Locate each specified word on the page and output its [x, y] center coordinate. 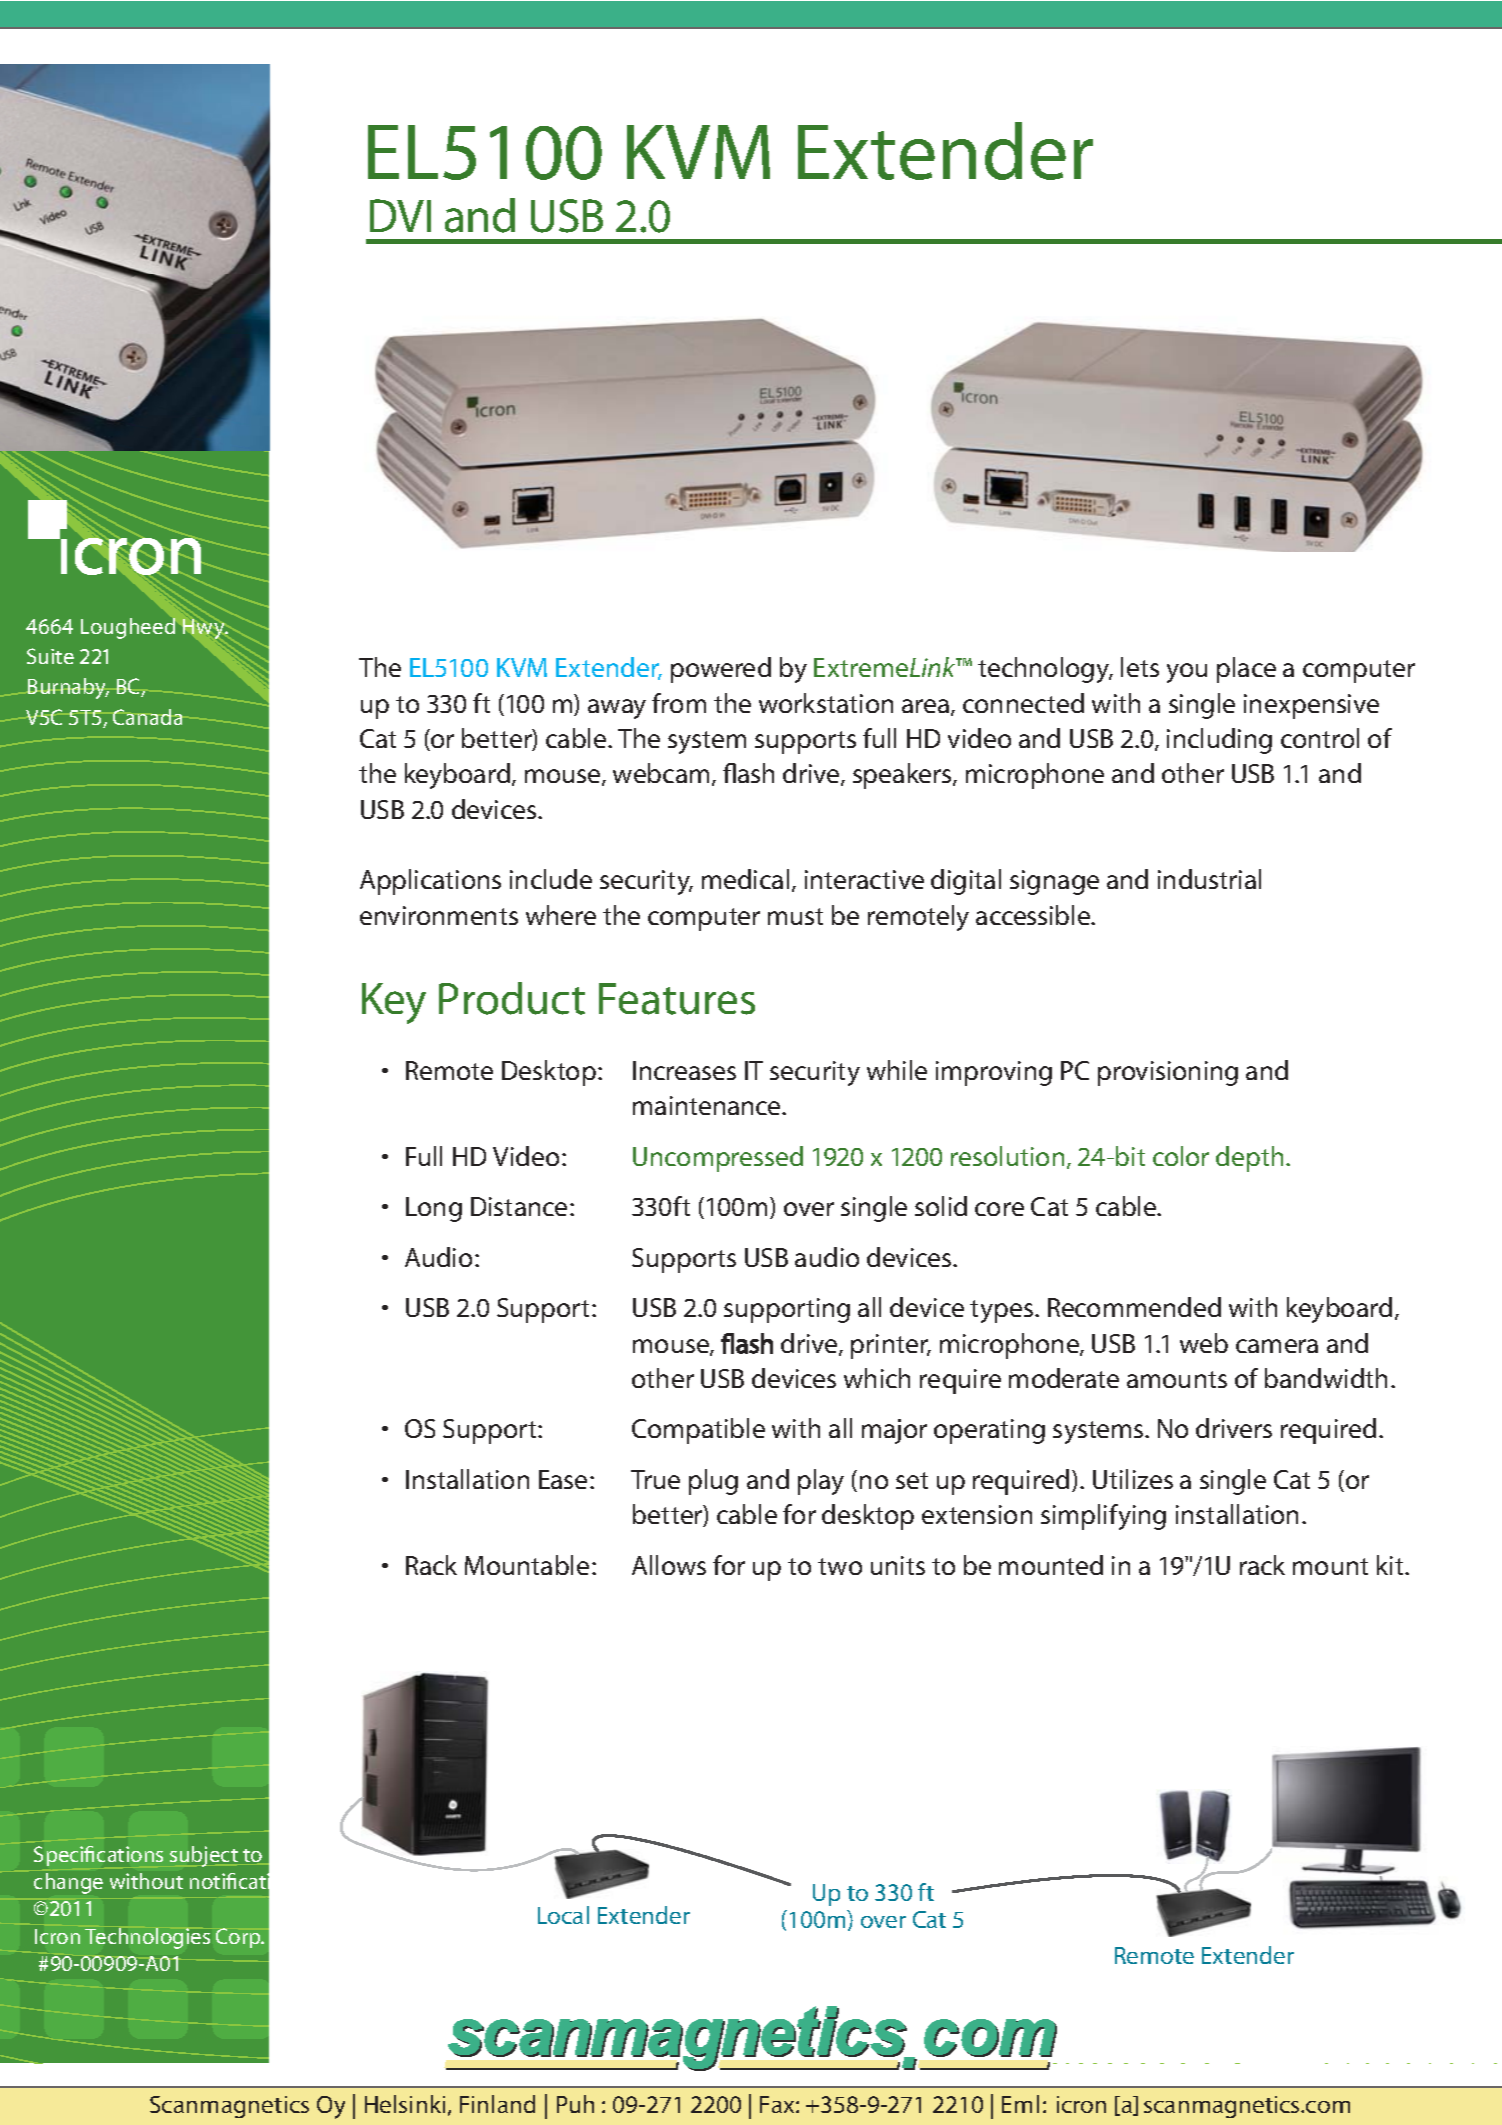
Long [434, 1209]
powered [721, 670]
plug [713, 1482]
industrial [1209, 879]
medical [745, 879]
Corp [239, 1938]
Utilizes [1133, 1479]
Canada [147, 717]
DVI [400, 215]
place [1246, 670]
